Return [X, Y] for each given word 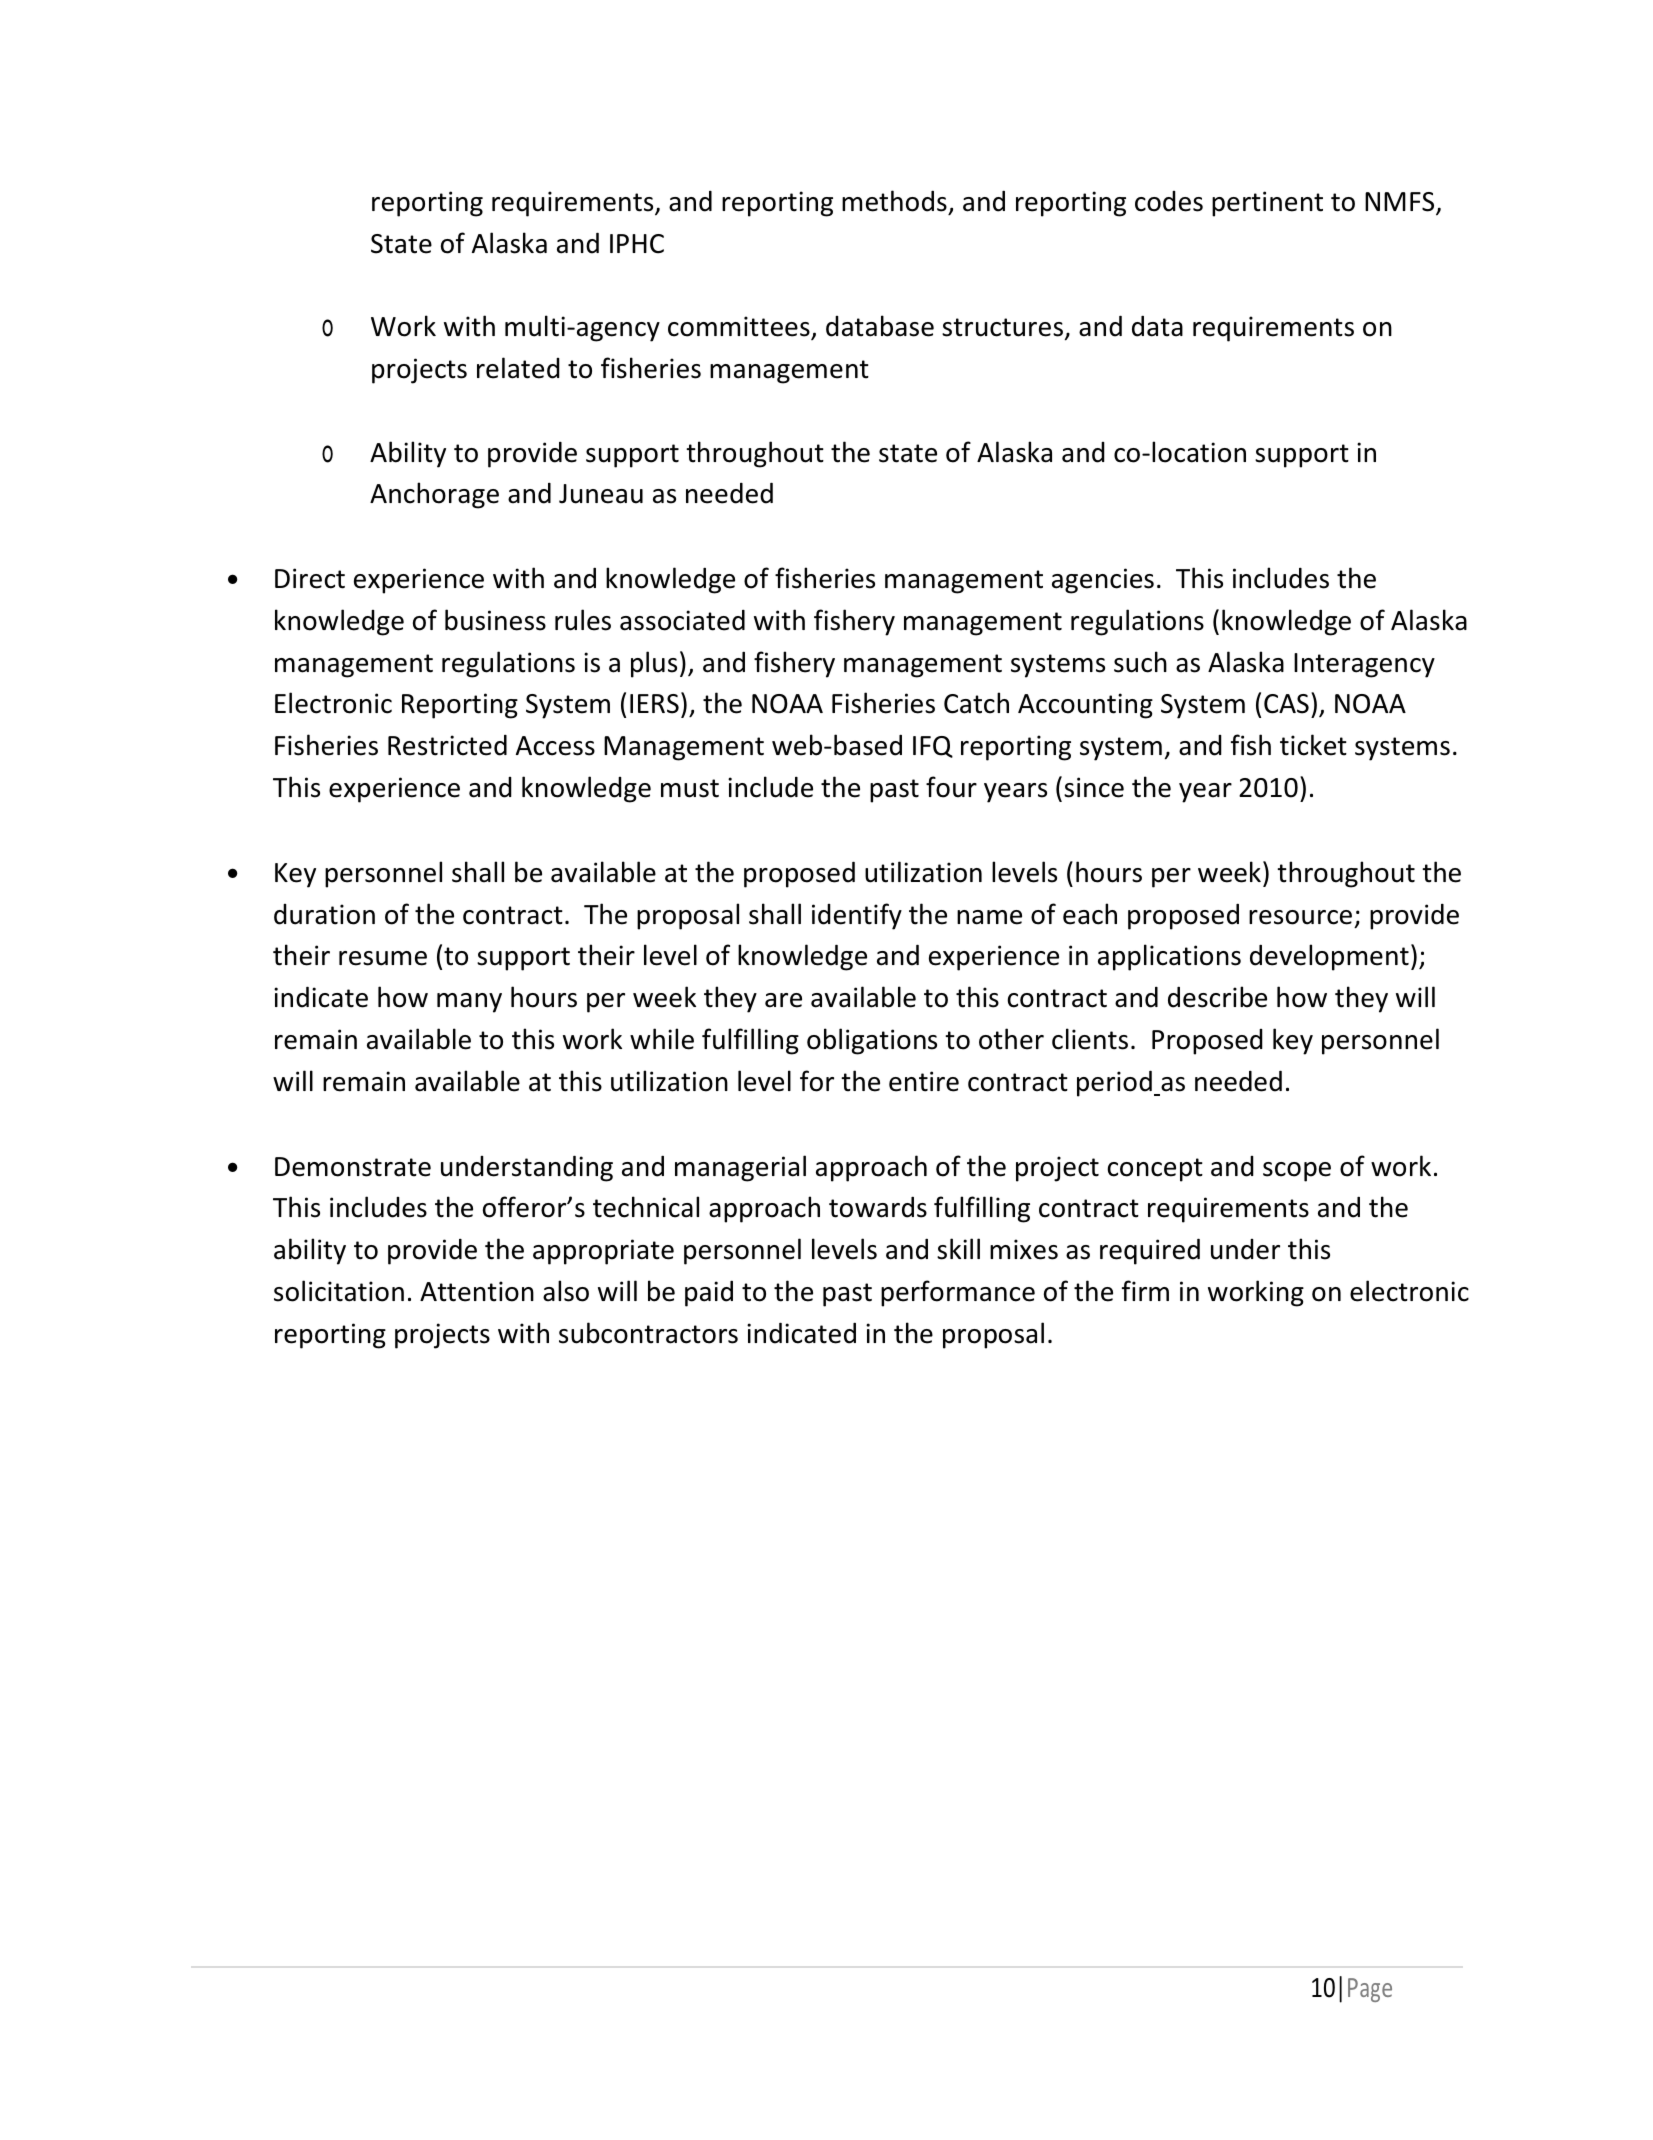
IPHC [637, 244]
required [1150, 1251]
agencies [1103, 581]
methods [894, 201]
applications [1169, 957]
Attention [477, 1291]
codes [1169, 201]
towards [878, 1207]
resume [383, 958]
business [495, 620]
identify [857, 916]
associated [682, 620]
